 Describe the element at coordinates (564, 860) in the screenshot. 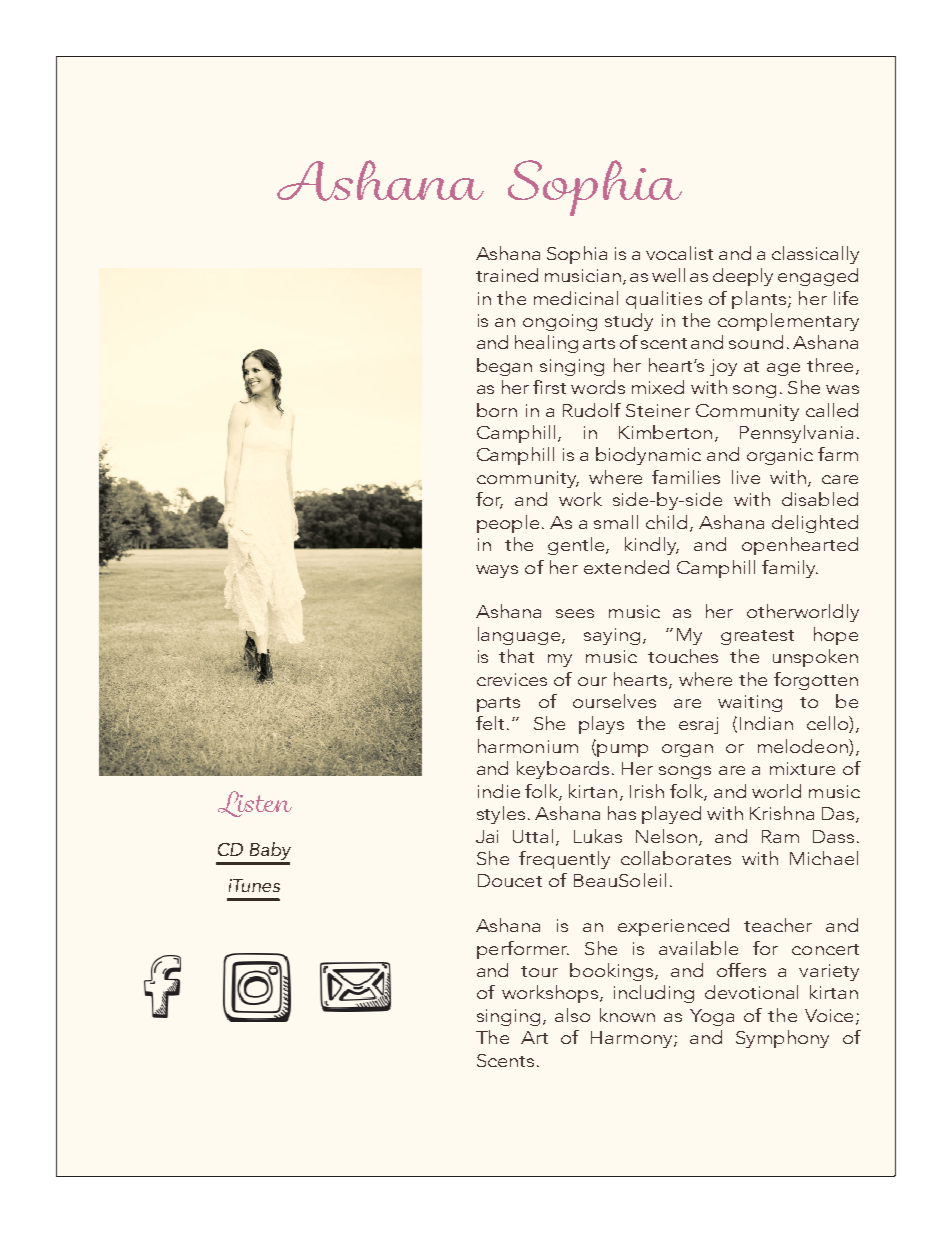

I see `frequently` at that location.
